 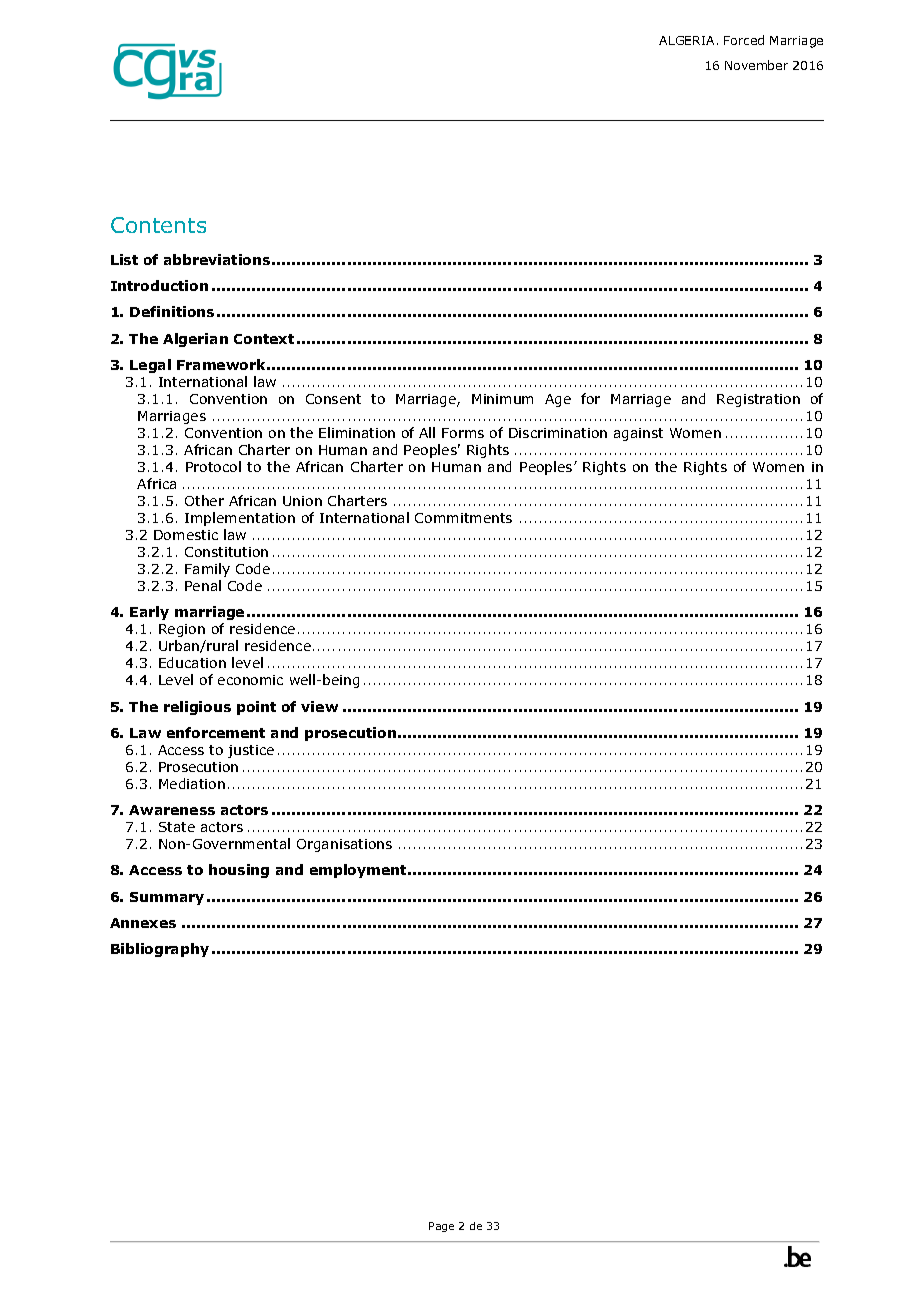 I want to click on State, so click(x=177, y=827).
